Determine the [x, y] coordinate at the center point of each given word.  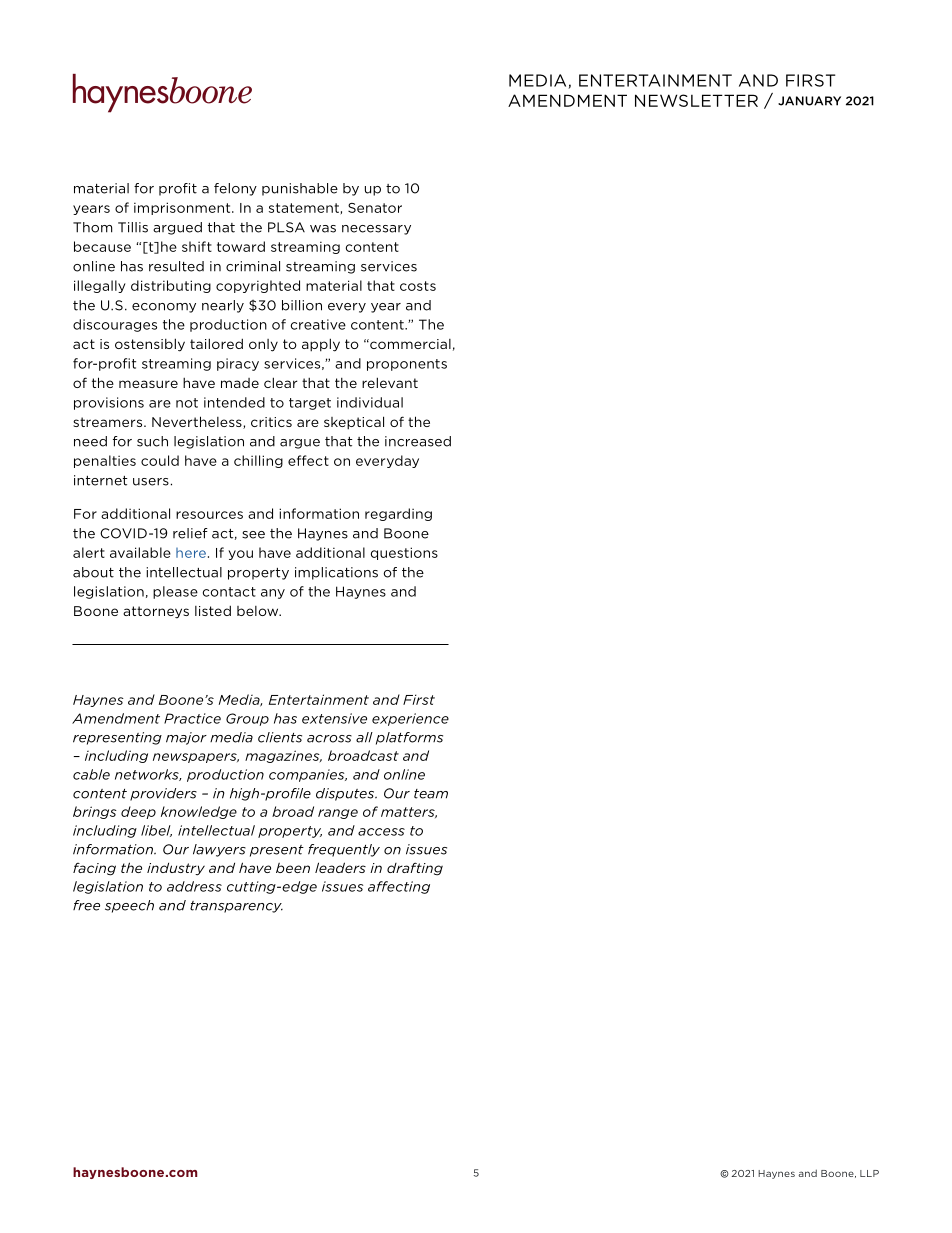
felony [235, 189]
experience [410, 719]
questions [404, 553]
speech [129, 906]
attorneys [156, 612]
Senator [375, 208]
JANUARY [809, 101]
